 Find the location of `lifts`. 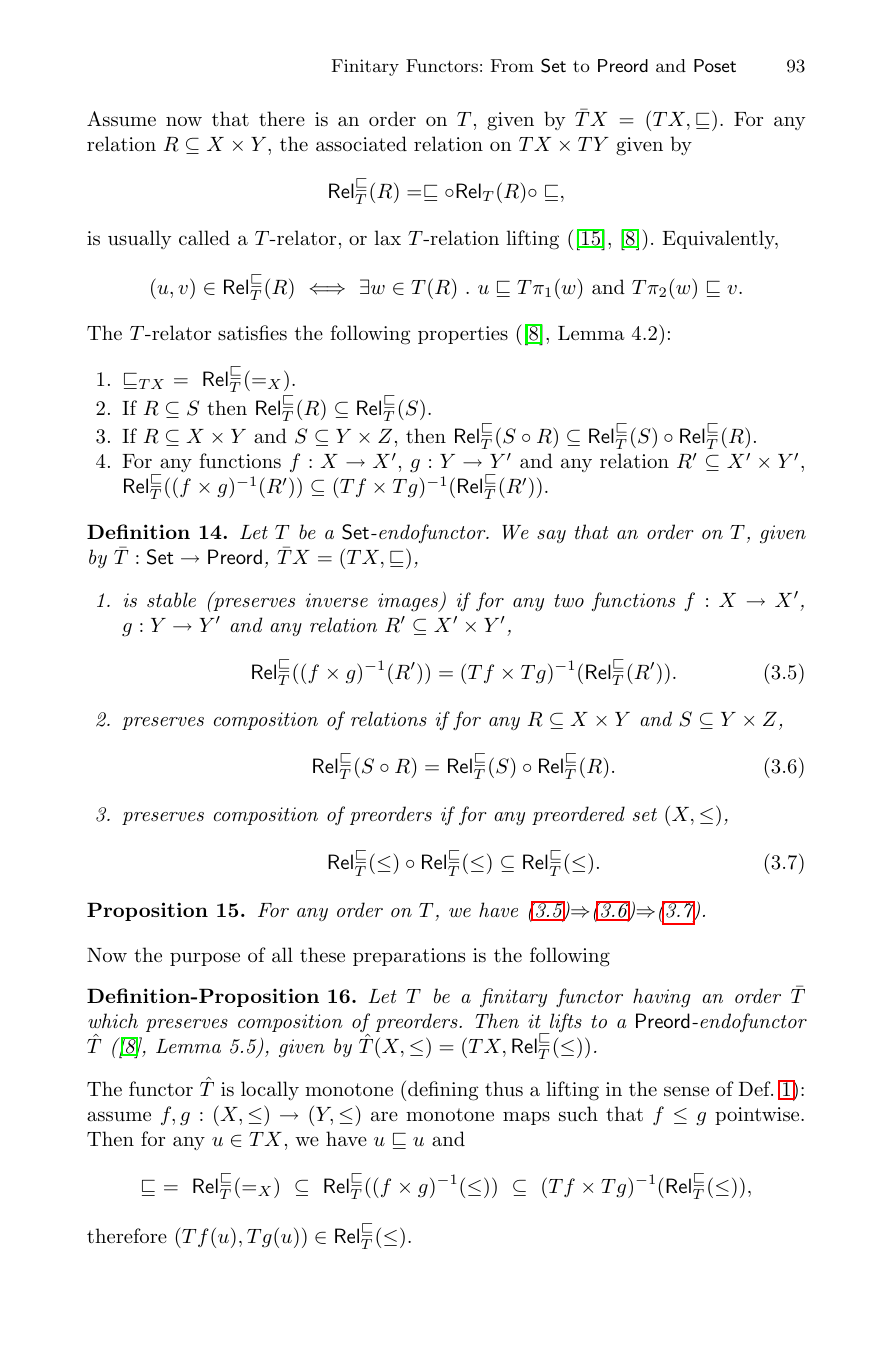

lifts is located at coordinates (565, 1023).
